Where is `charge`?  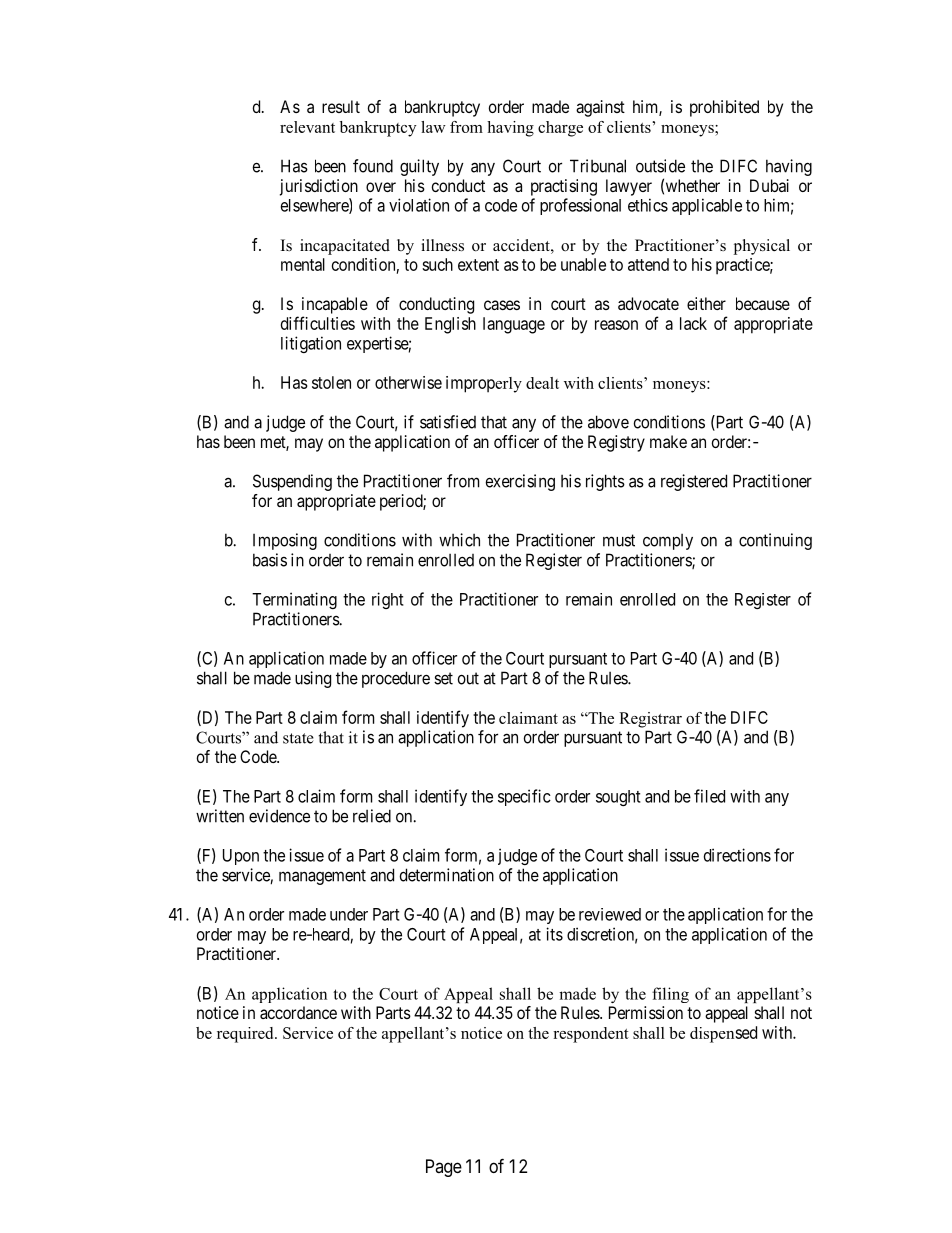 charge is located at coordinates (560, 129).
